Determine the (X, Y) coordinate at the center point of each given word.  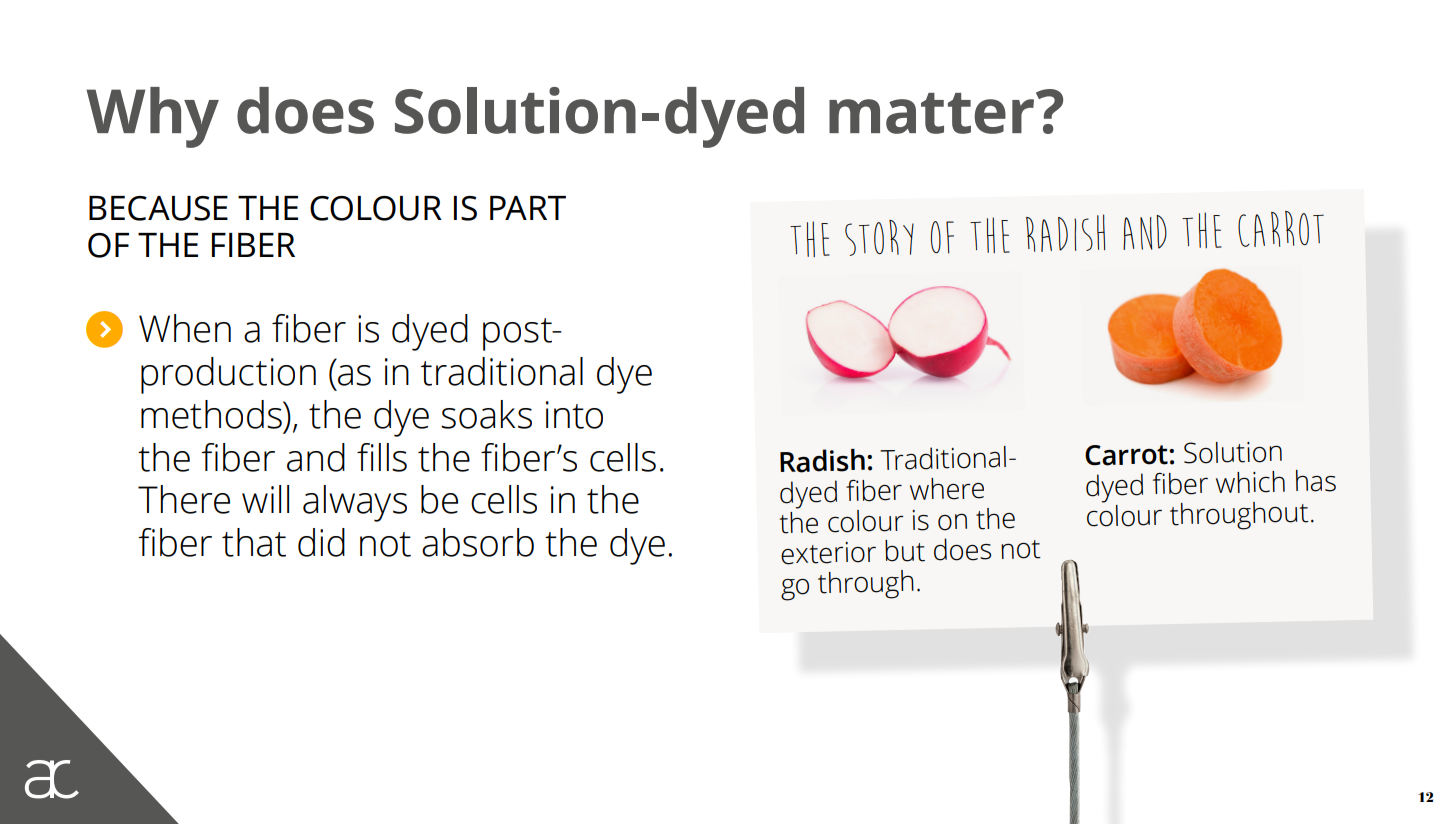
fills (382, 457)
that (254, 542)
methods (212, 414)
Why (152, 117)
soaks (486, 414)
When (185, 328)
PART (528, 208)
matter (931, 113)
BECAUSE (158, 208)
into (574, 415)
